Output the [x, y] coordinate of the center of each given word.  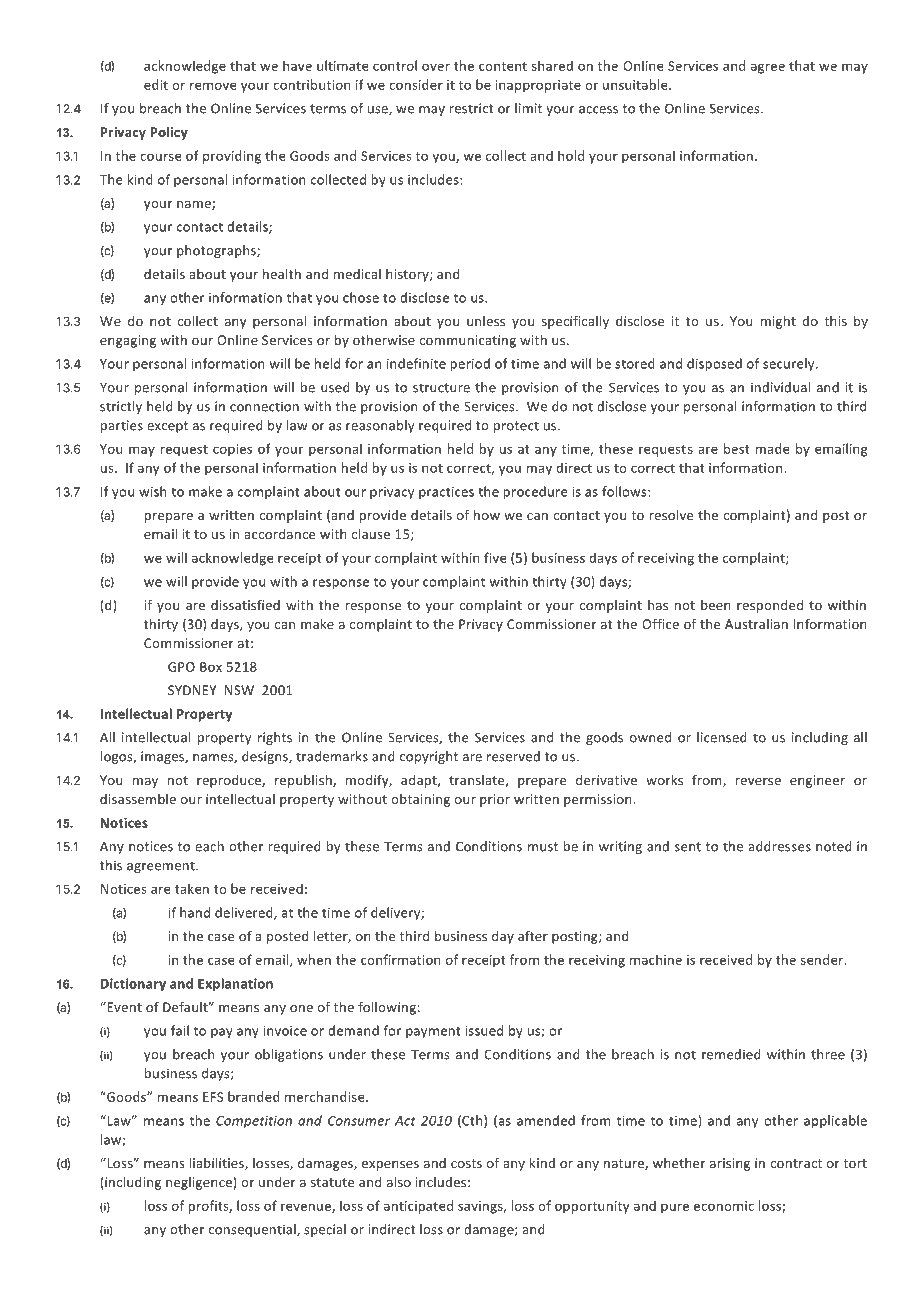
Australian [756, 624]
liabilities [218, 1164]
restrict [472, 108]
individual [780, 387]
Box [211, 667]
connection [264, 406]
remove [213, 86]
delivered [245, 913]
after [533, 935]
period [470, 364]
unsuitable [636, 84]
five [495, 557]
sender [823, 959]
